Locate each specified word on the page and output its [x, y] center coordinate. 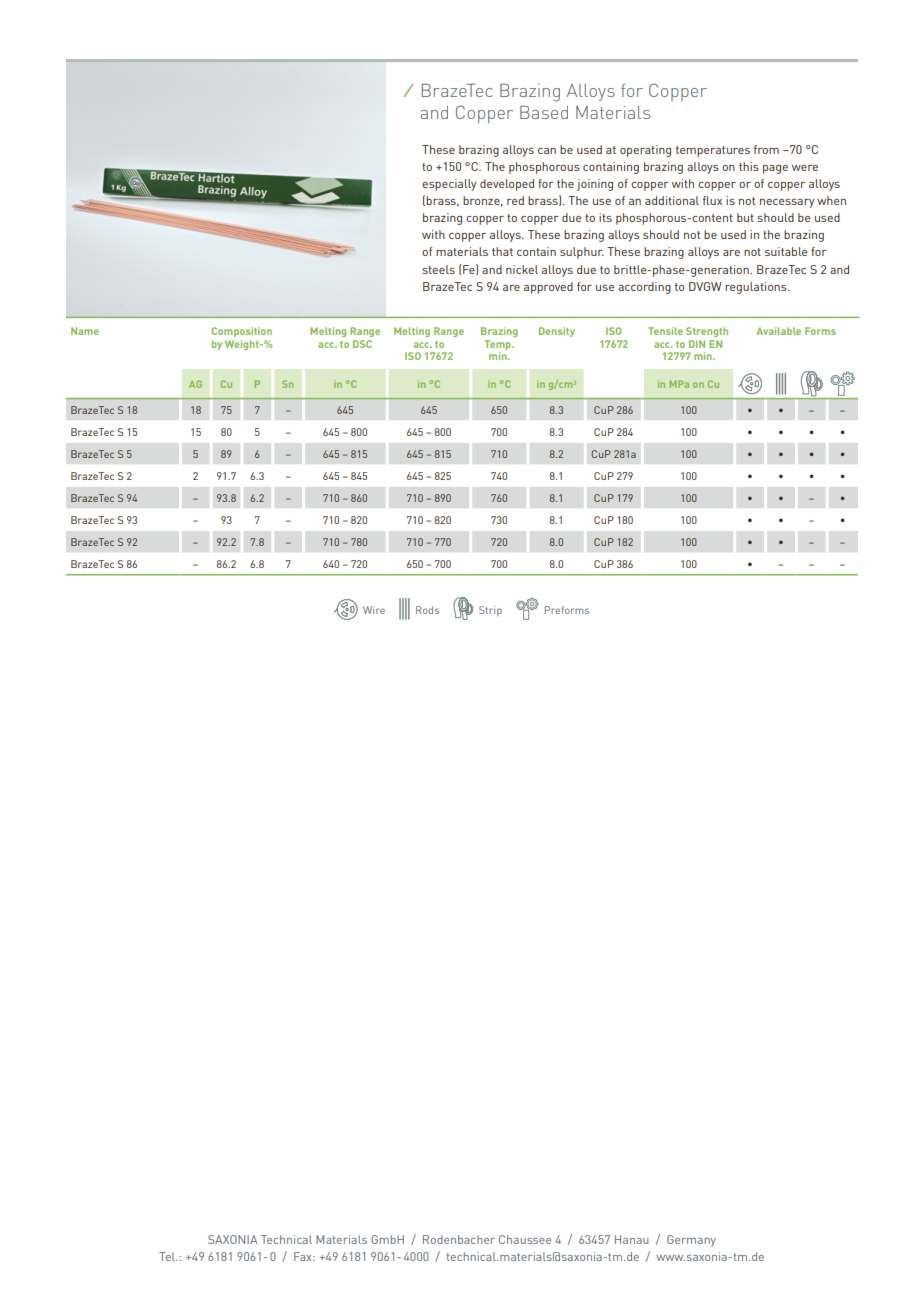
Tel [168, 1256]
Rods [427, 610]
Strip [490, 611]
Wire [374, 610]
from [766, 149]
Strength [707, 332]
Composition [241, 332]
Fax [304, 1256]
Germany [691, 1241]
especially [449, 185]
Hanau [631, 1239]
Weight [243, 345]
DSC [362, 344]
